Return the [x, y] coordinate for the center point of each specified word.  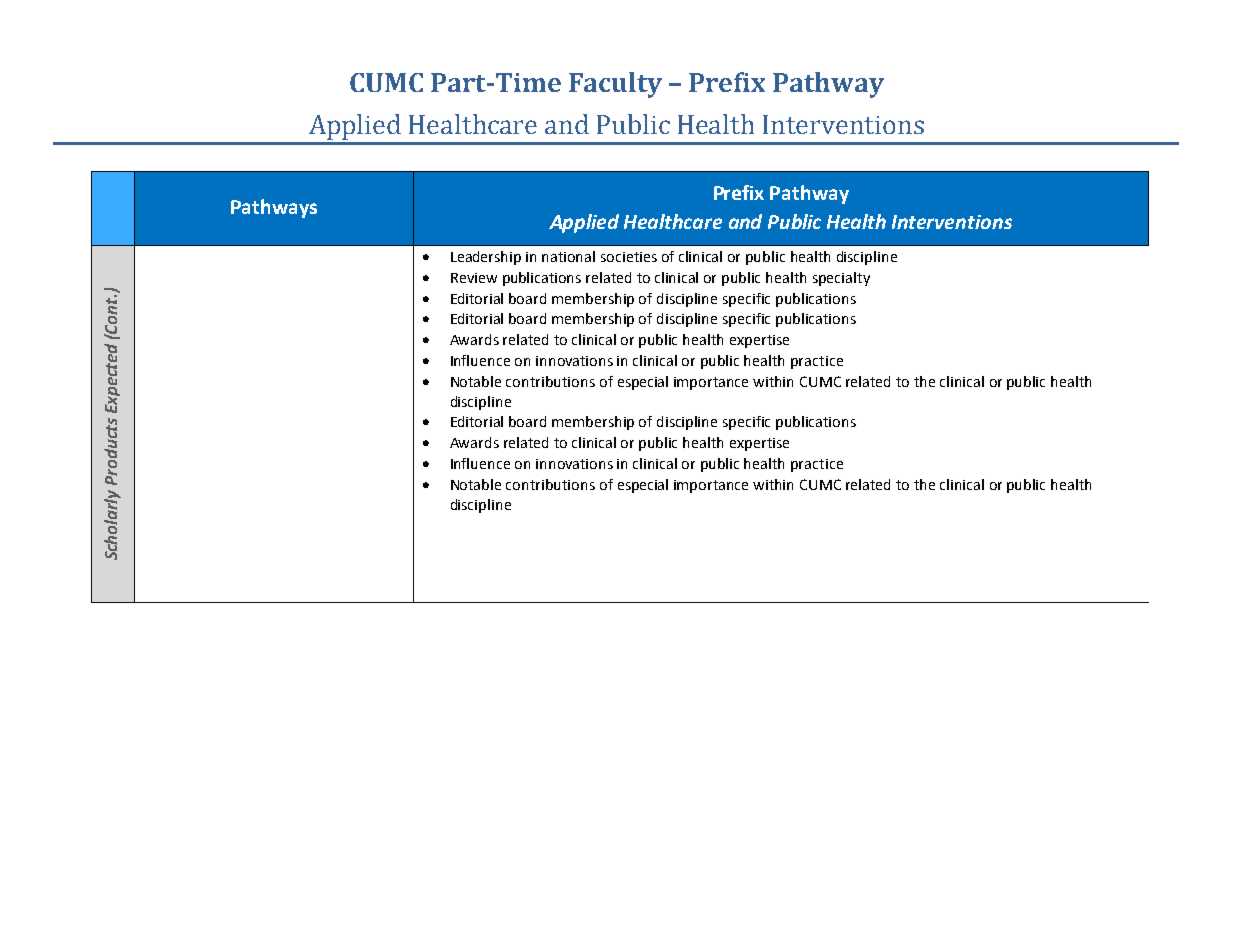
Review [474, 278]
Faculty [615, 85]
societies [629, 257]
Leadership [486, 258]
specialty [841, 279]
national [568, 256]
